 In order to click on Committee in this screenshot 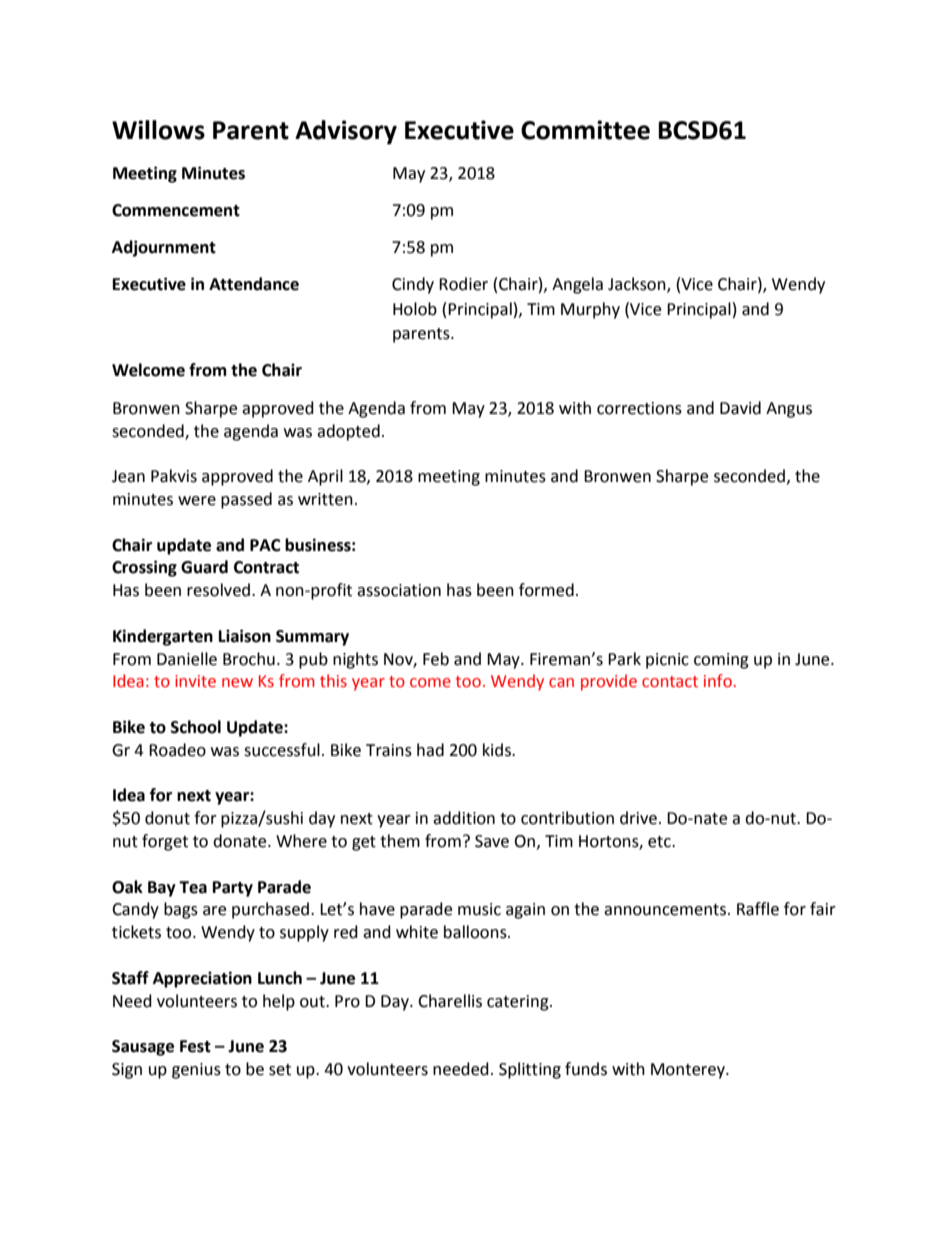, I will do `click(585, 130)`.
